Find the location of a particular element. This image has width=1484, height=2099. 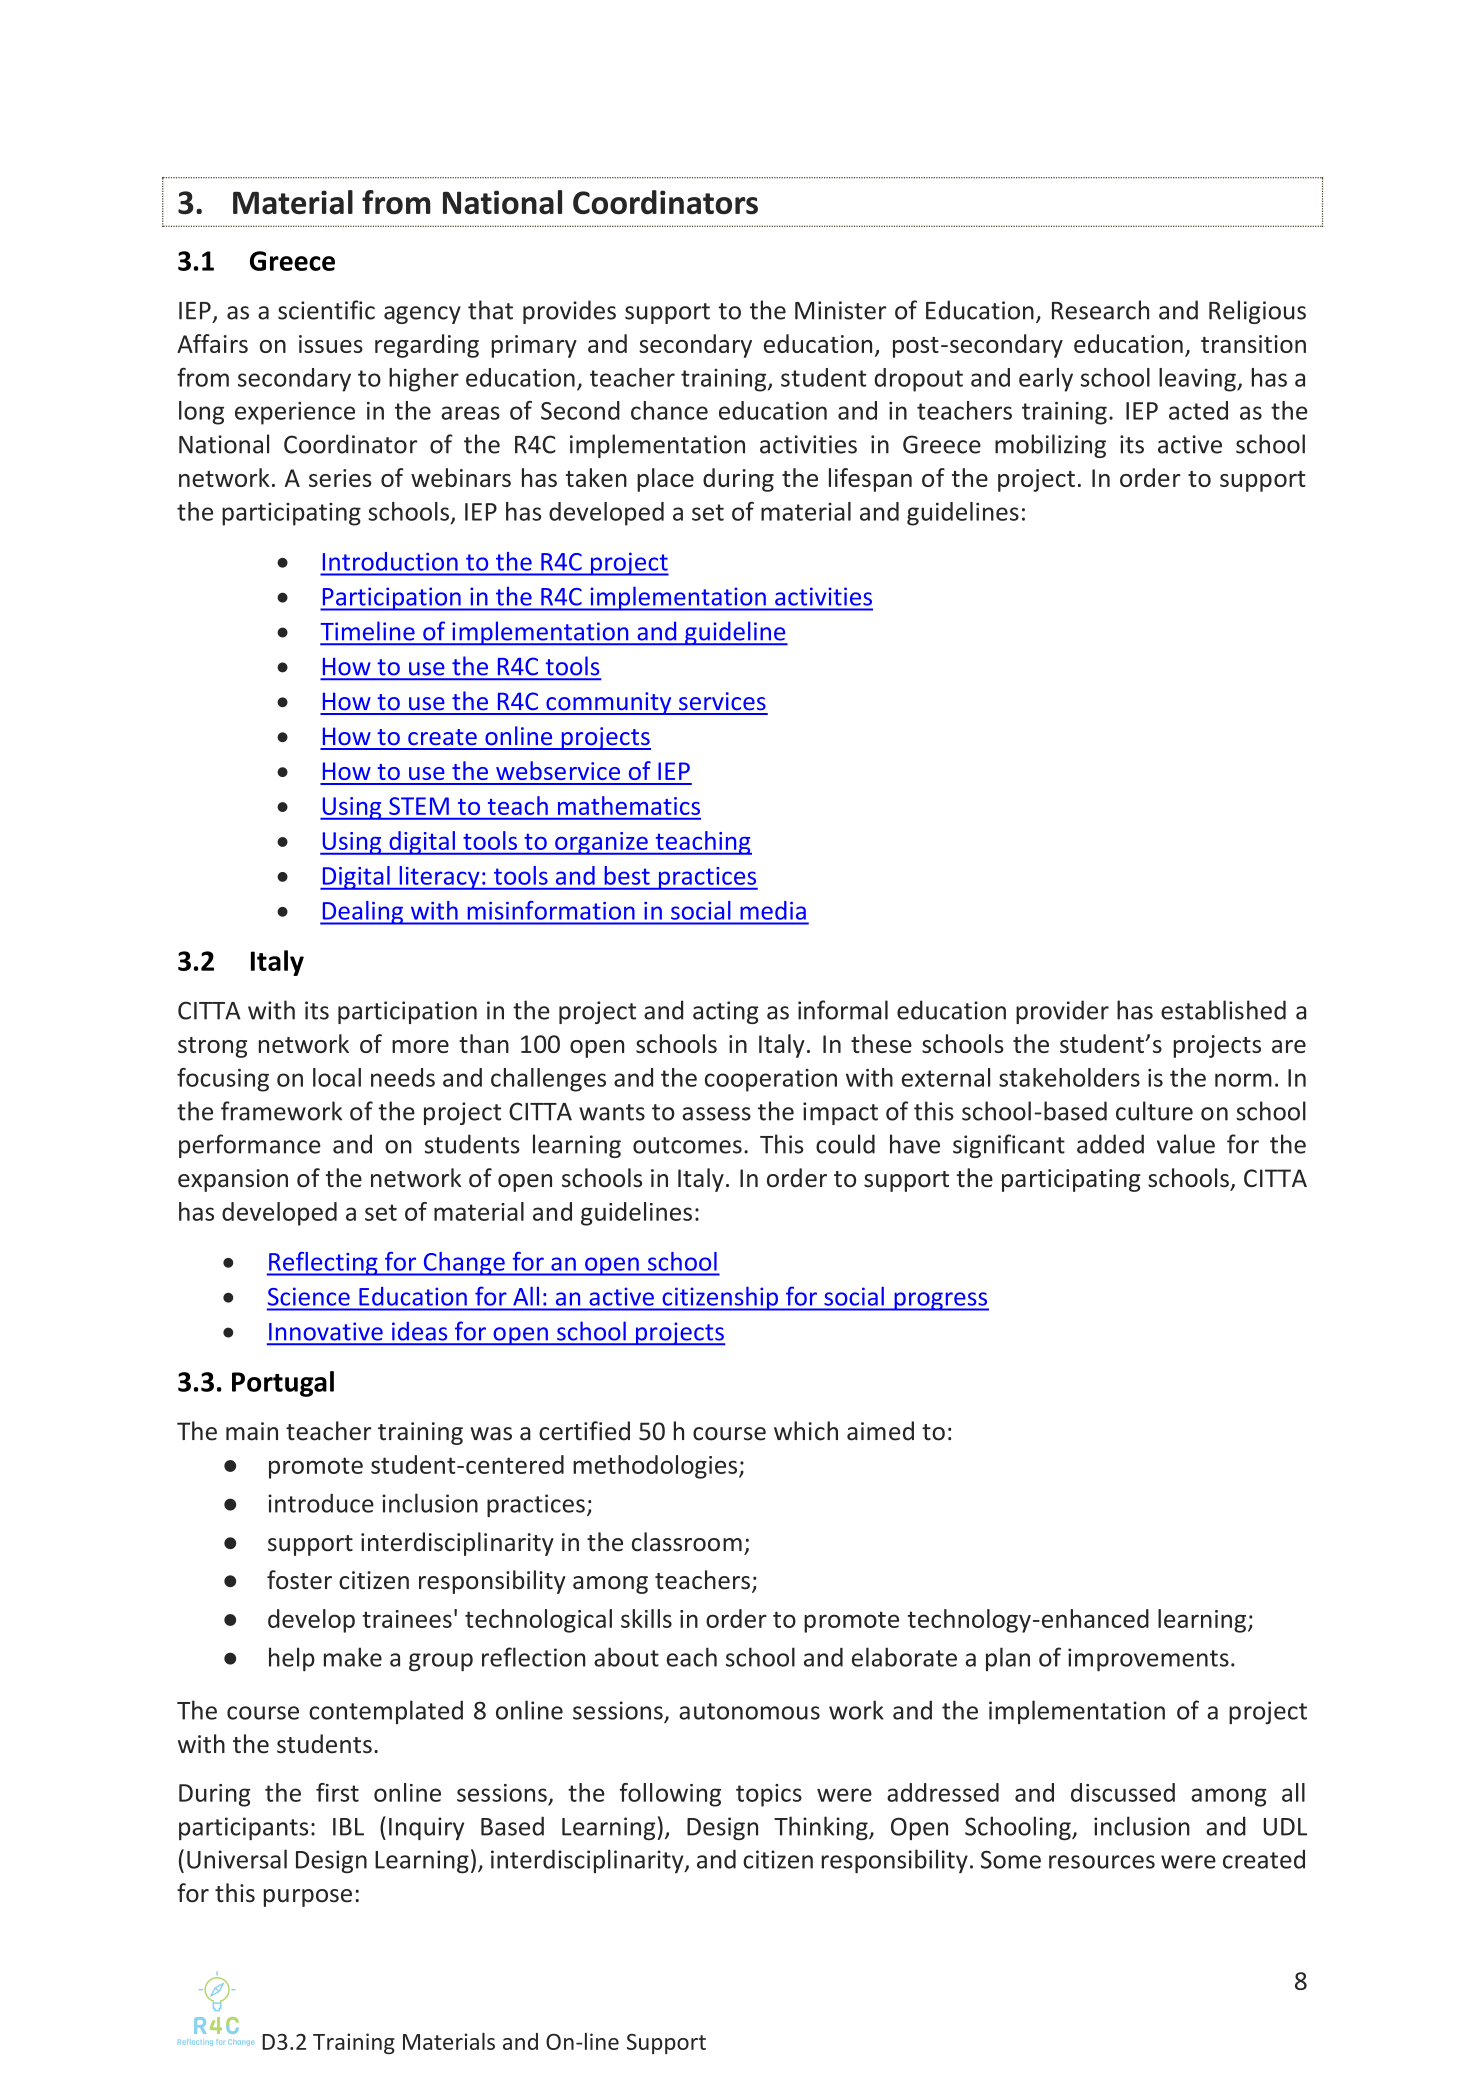

established is located at coordinates (1223, 1010).
